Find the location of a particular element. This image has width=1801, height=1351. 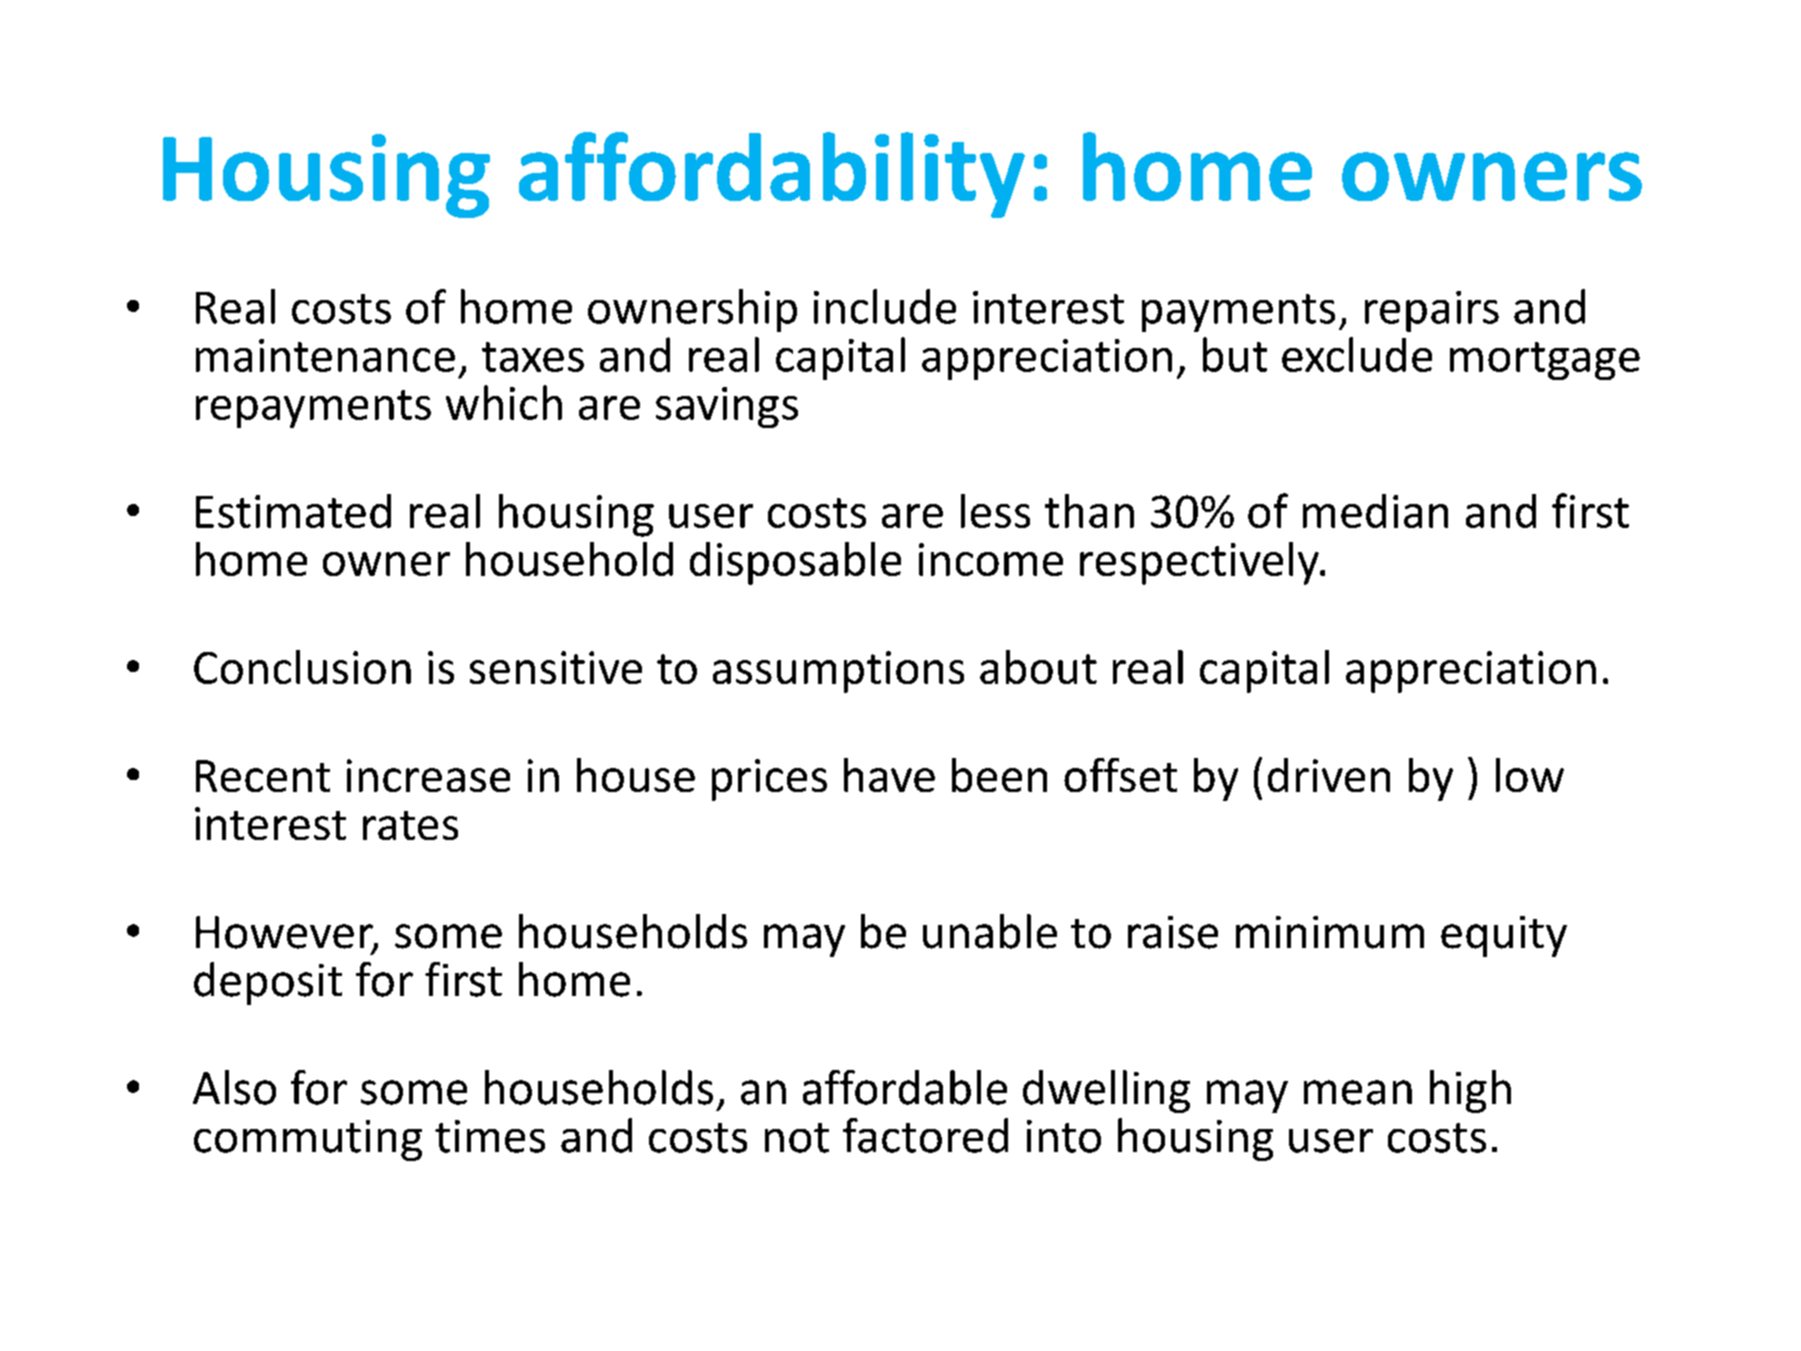

respectively is located at coordinates (1200, 563).
